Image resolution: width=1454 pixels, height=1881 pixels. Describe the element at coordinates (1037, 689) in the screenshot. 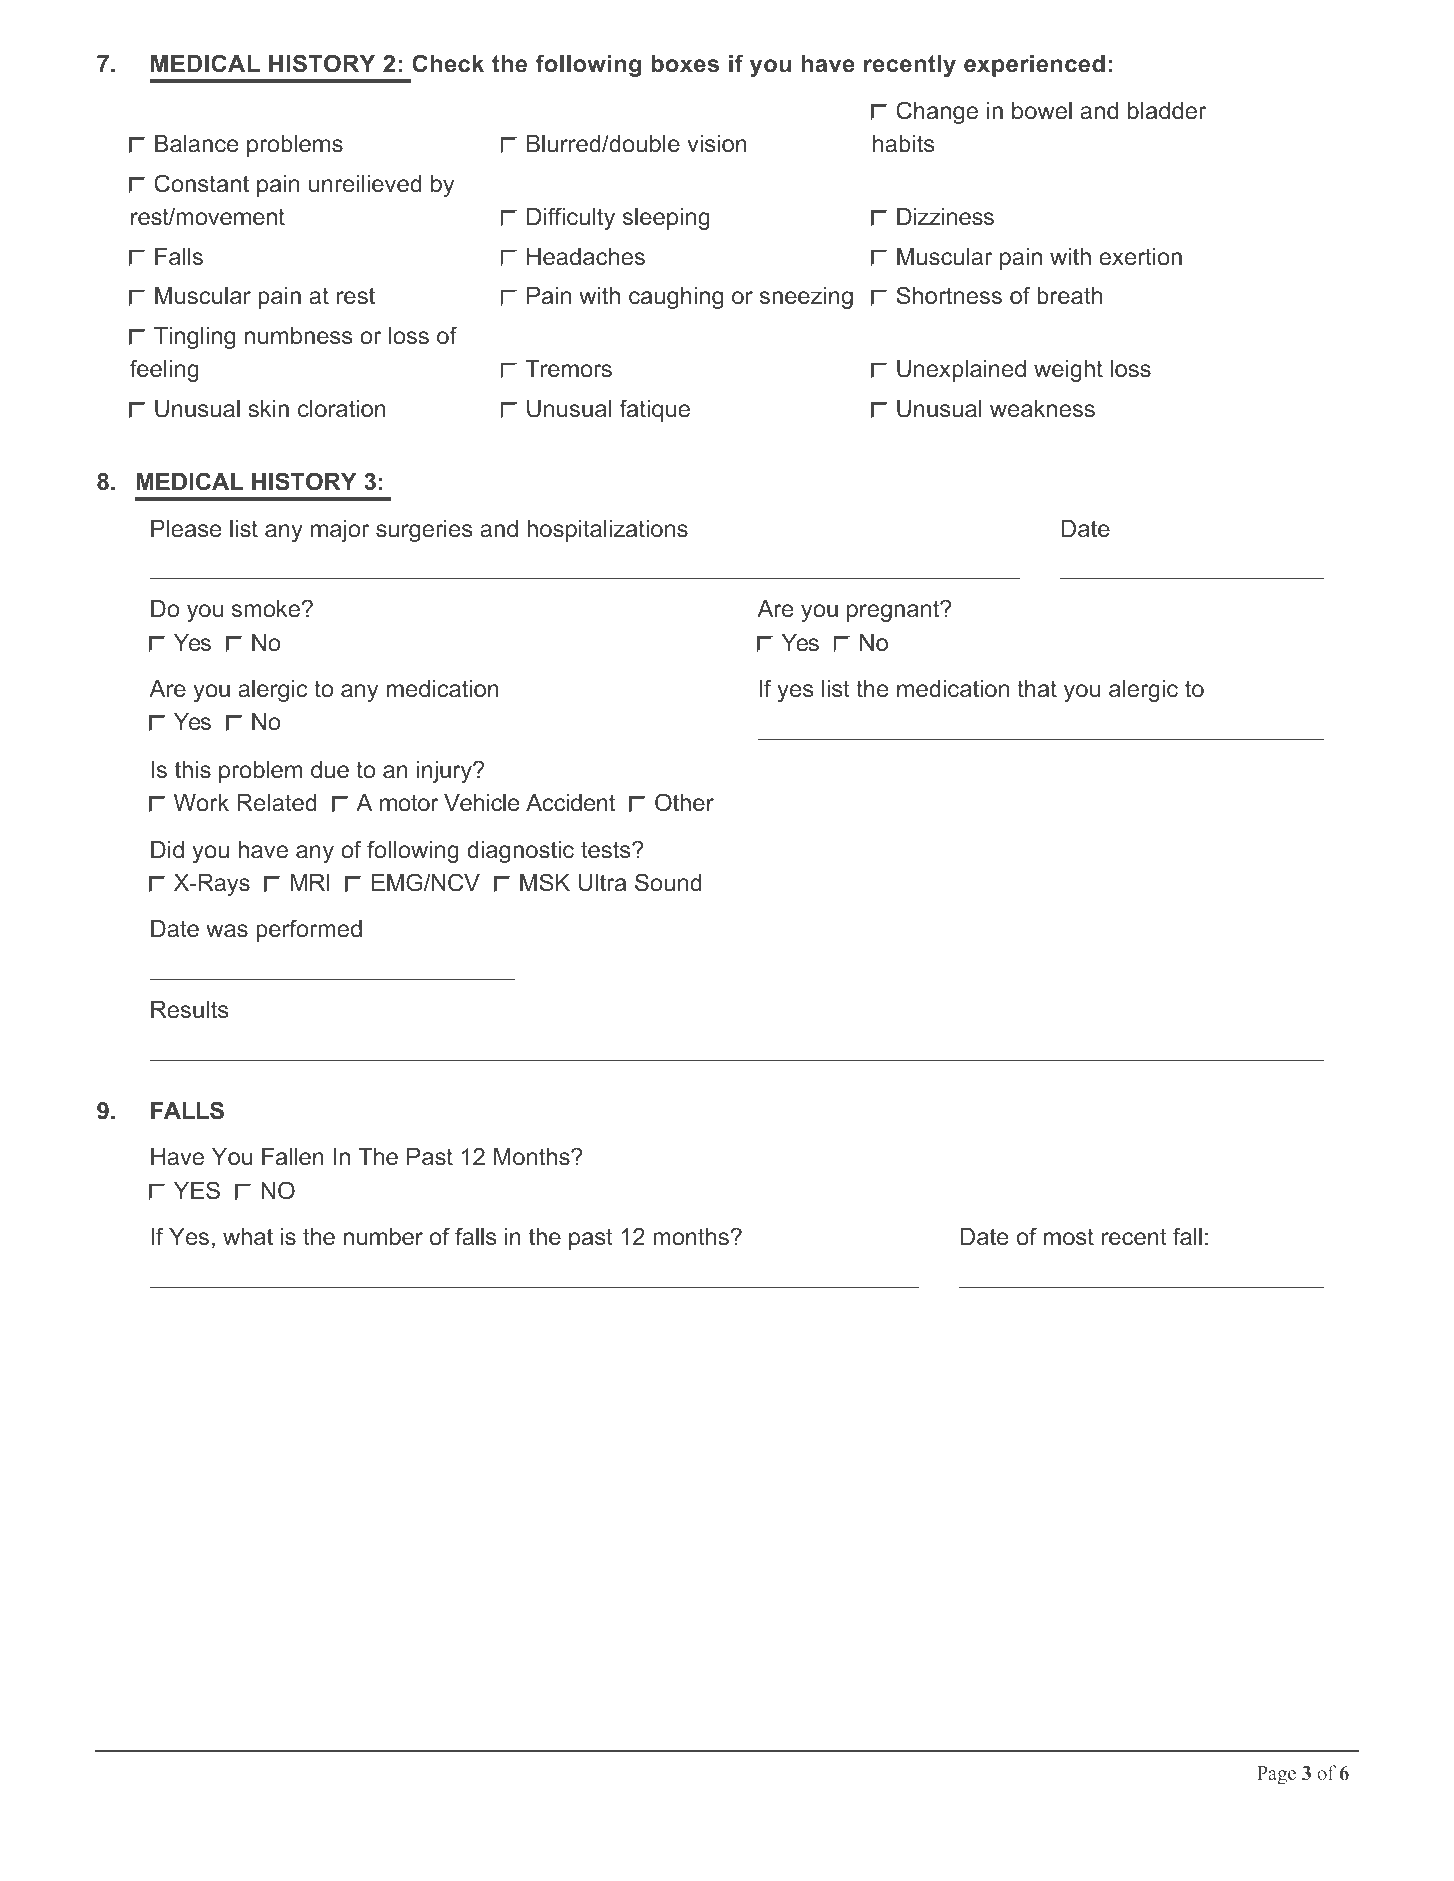

I see `that` at that location.
